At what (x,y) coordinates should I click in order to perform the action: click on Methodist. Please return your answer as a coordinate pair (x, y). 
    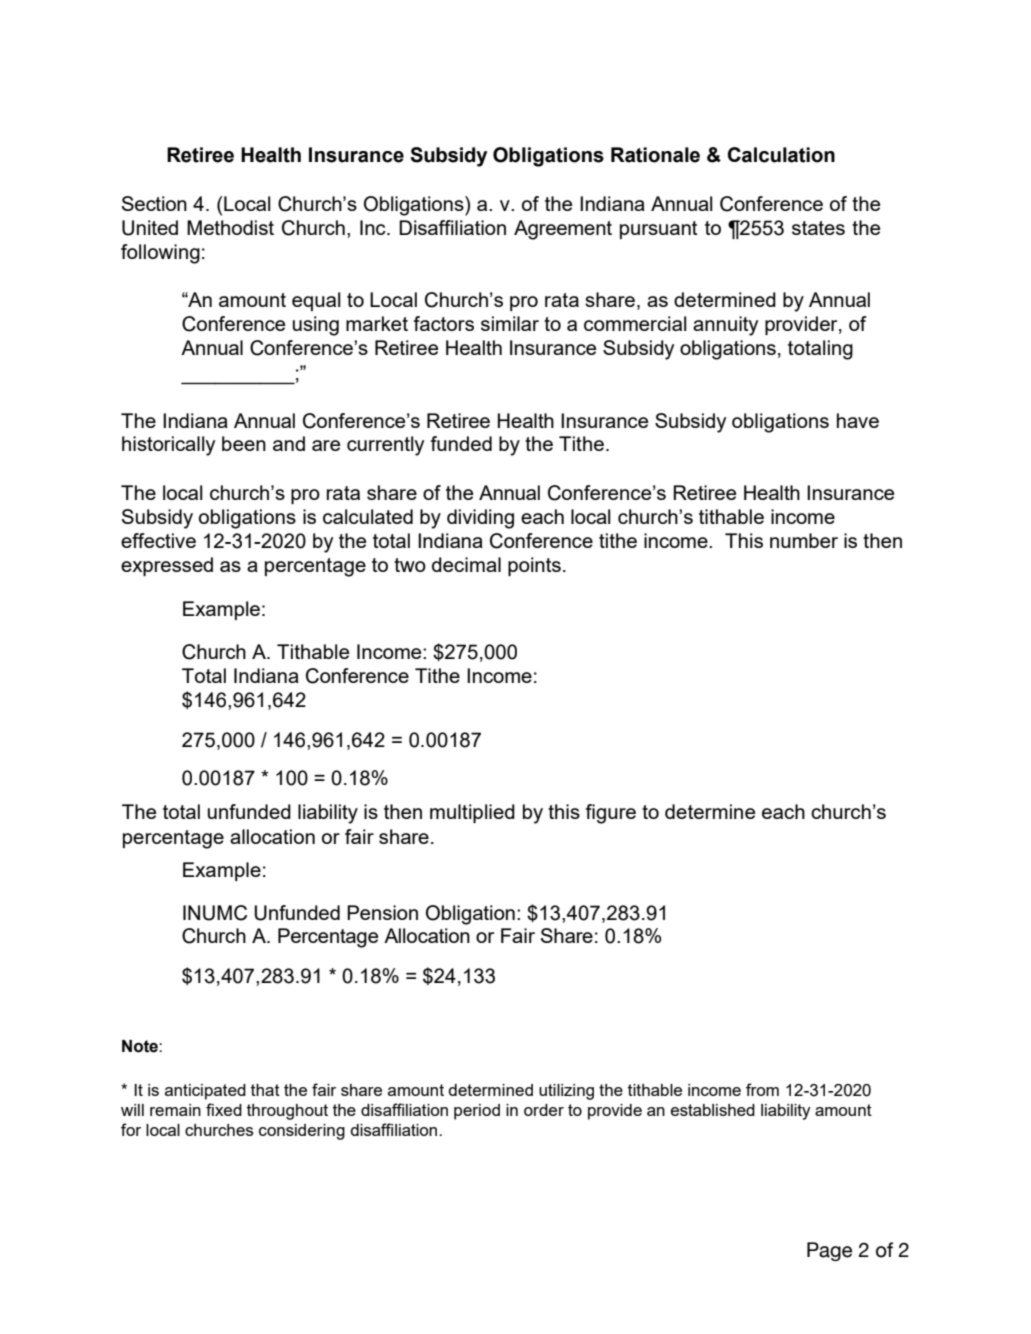
    Looking at the image, I should click on (230, 227).
